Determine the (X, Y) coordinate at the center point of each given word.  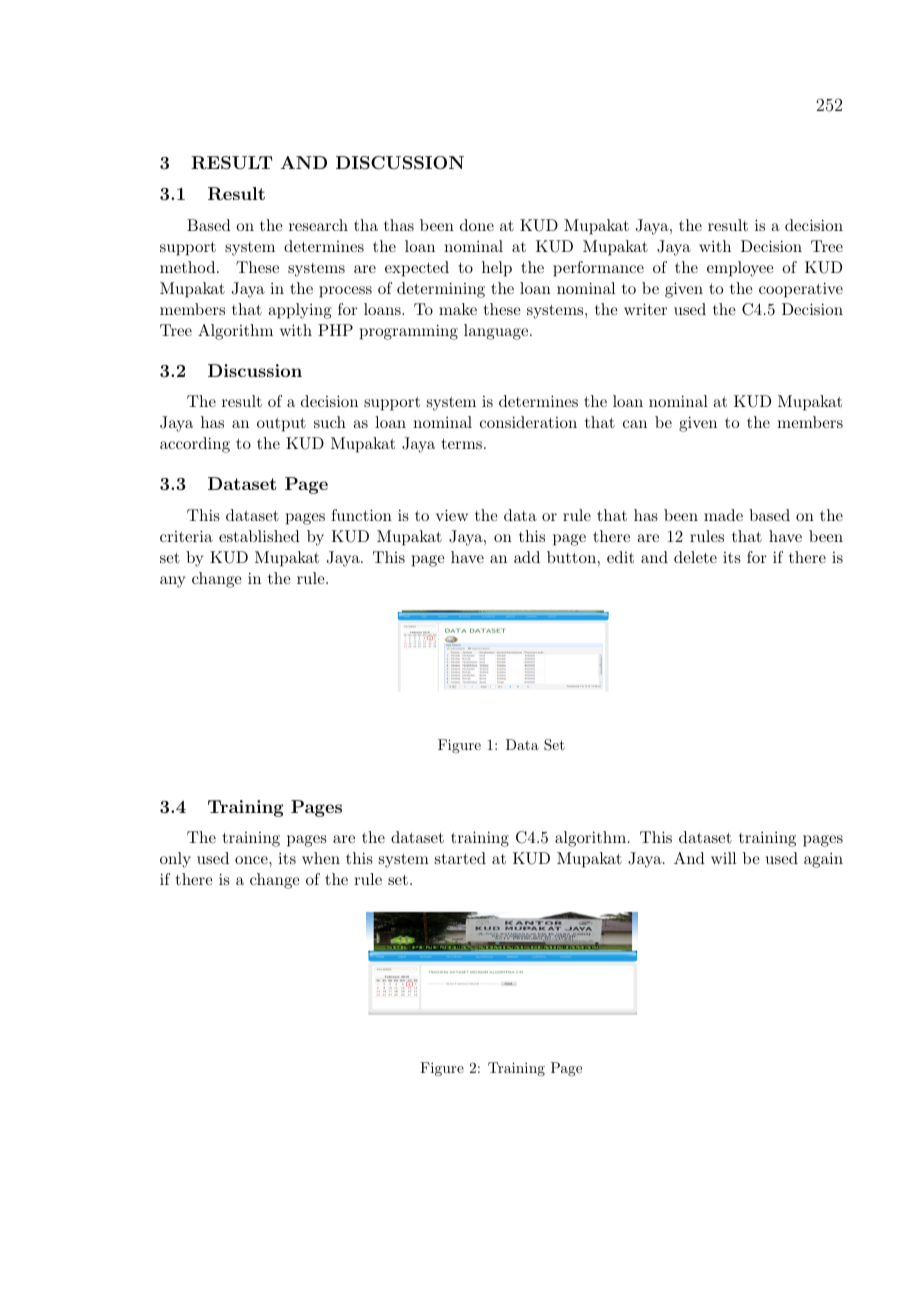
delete (695, 557)
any (172, 582)
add (527, 557)
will (723, 858)
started (460, 858)
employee (740, 269)
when (321, 858)
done (477, 225)
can (635, 424)
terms (462, 444)
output (281, 425)
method (189, 267)
